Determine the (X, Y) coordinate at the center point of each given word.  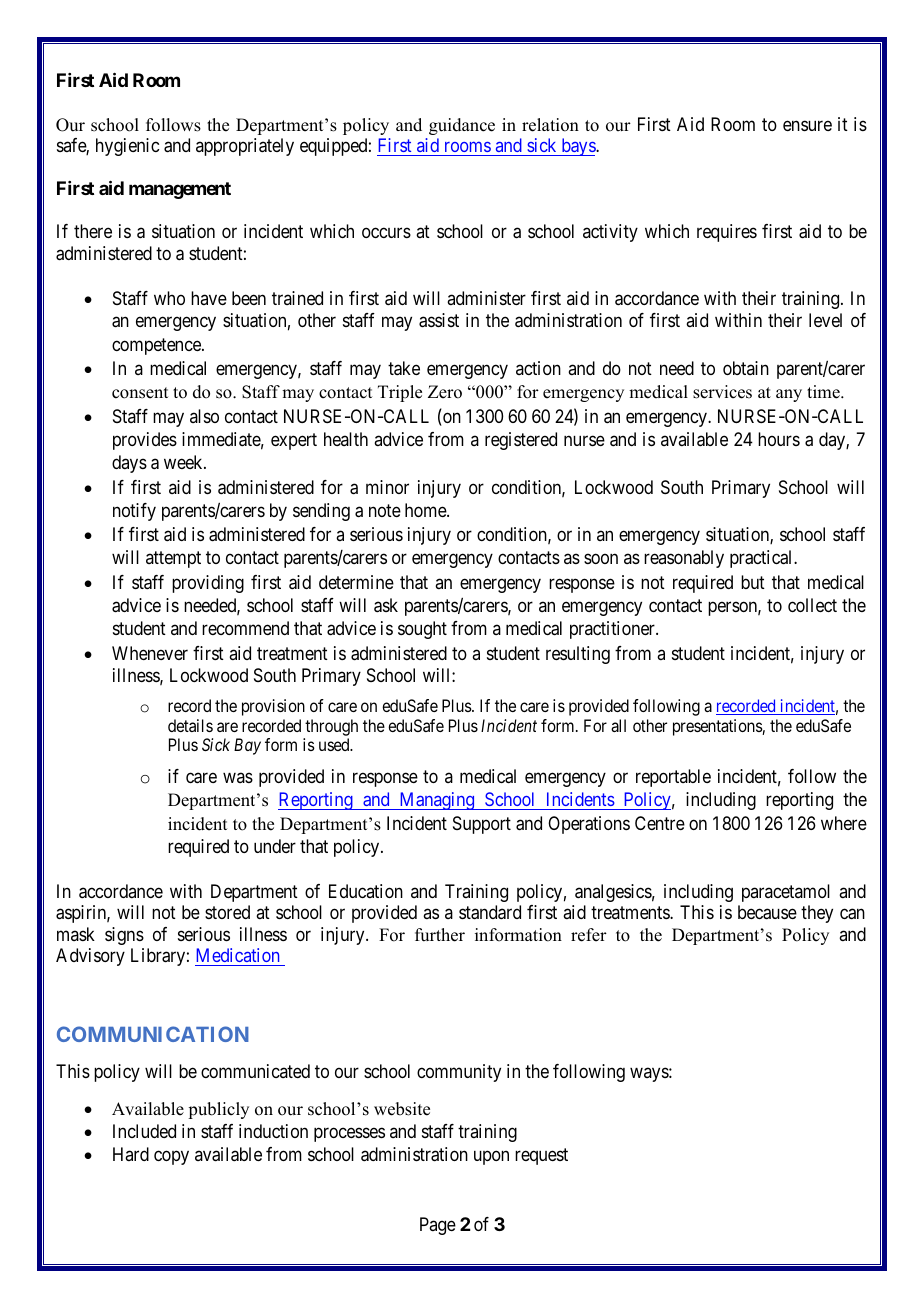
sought (422, 630)
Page (438, 1226)
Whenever (150, 653)
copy (171, 1157)
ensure (807, 125)
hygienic (127, 147)
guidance (462, 126)
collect (812, 605)
